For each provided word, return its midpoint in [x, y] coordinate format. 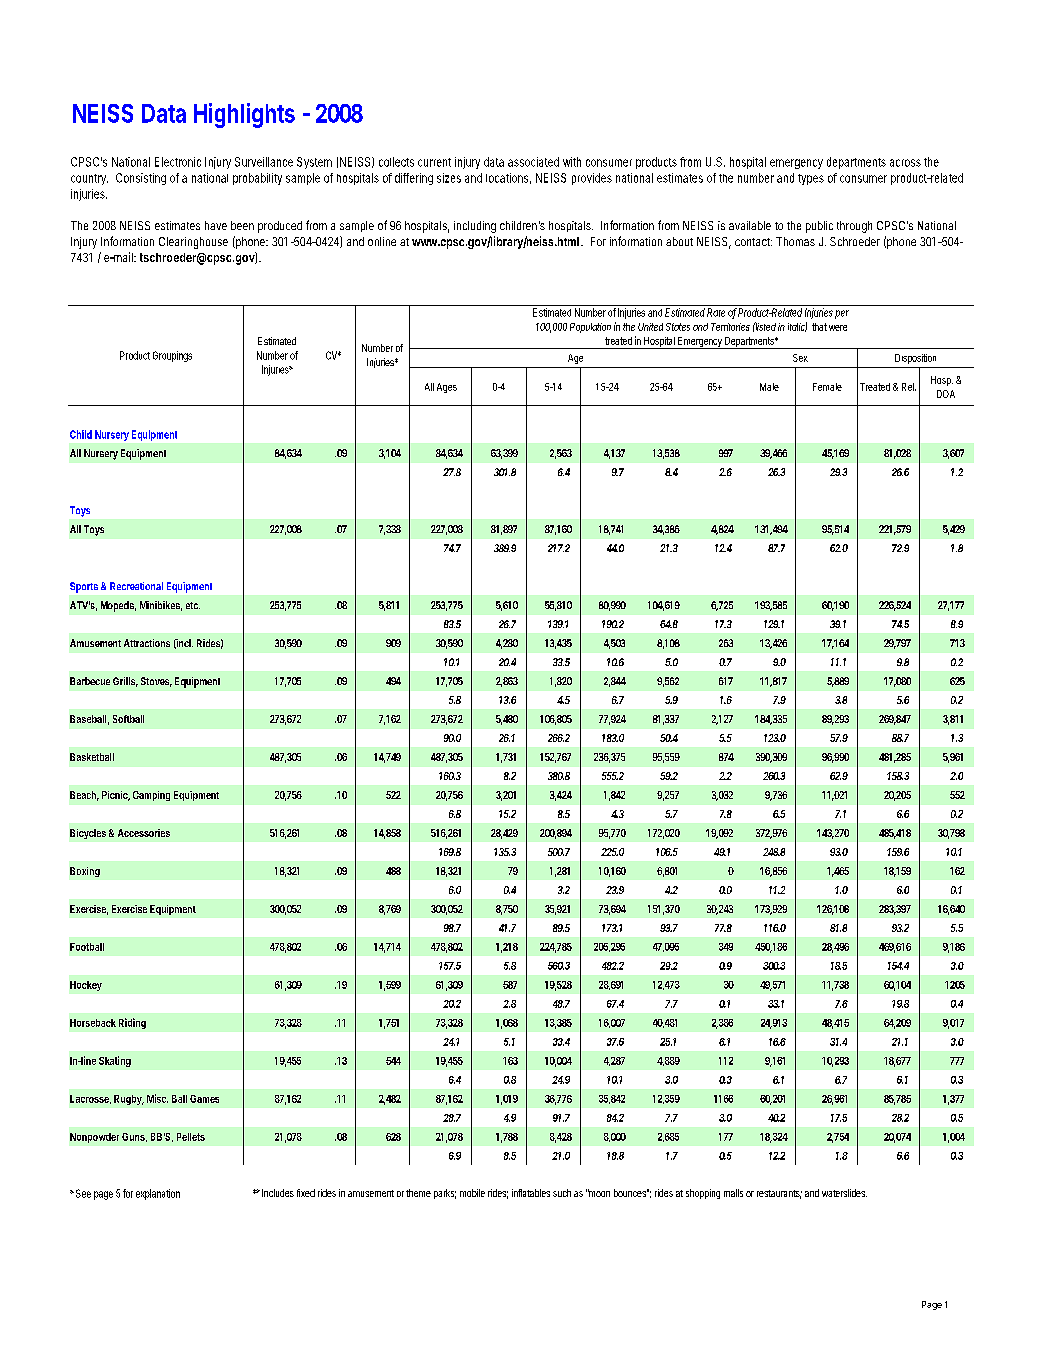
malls [733, 1193]
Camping [151, 796]
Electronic [178, 162]
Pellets [191, 1137]
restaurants [779, 1194]
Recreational [136, 586]
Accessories [144, 833]
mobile [472, 1193]
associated [533, 162]
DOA [946, 394]
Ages [447, 388]
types [811, 179]
